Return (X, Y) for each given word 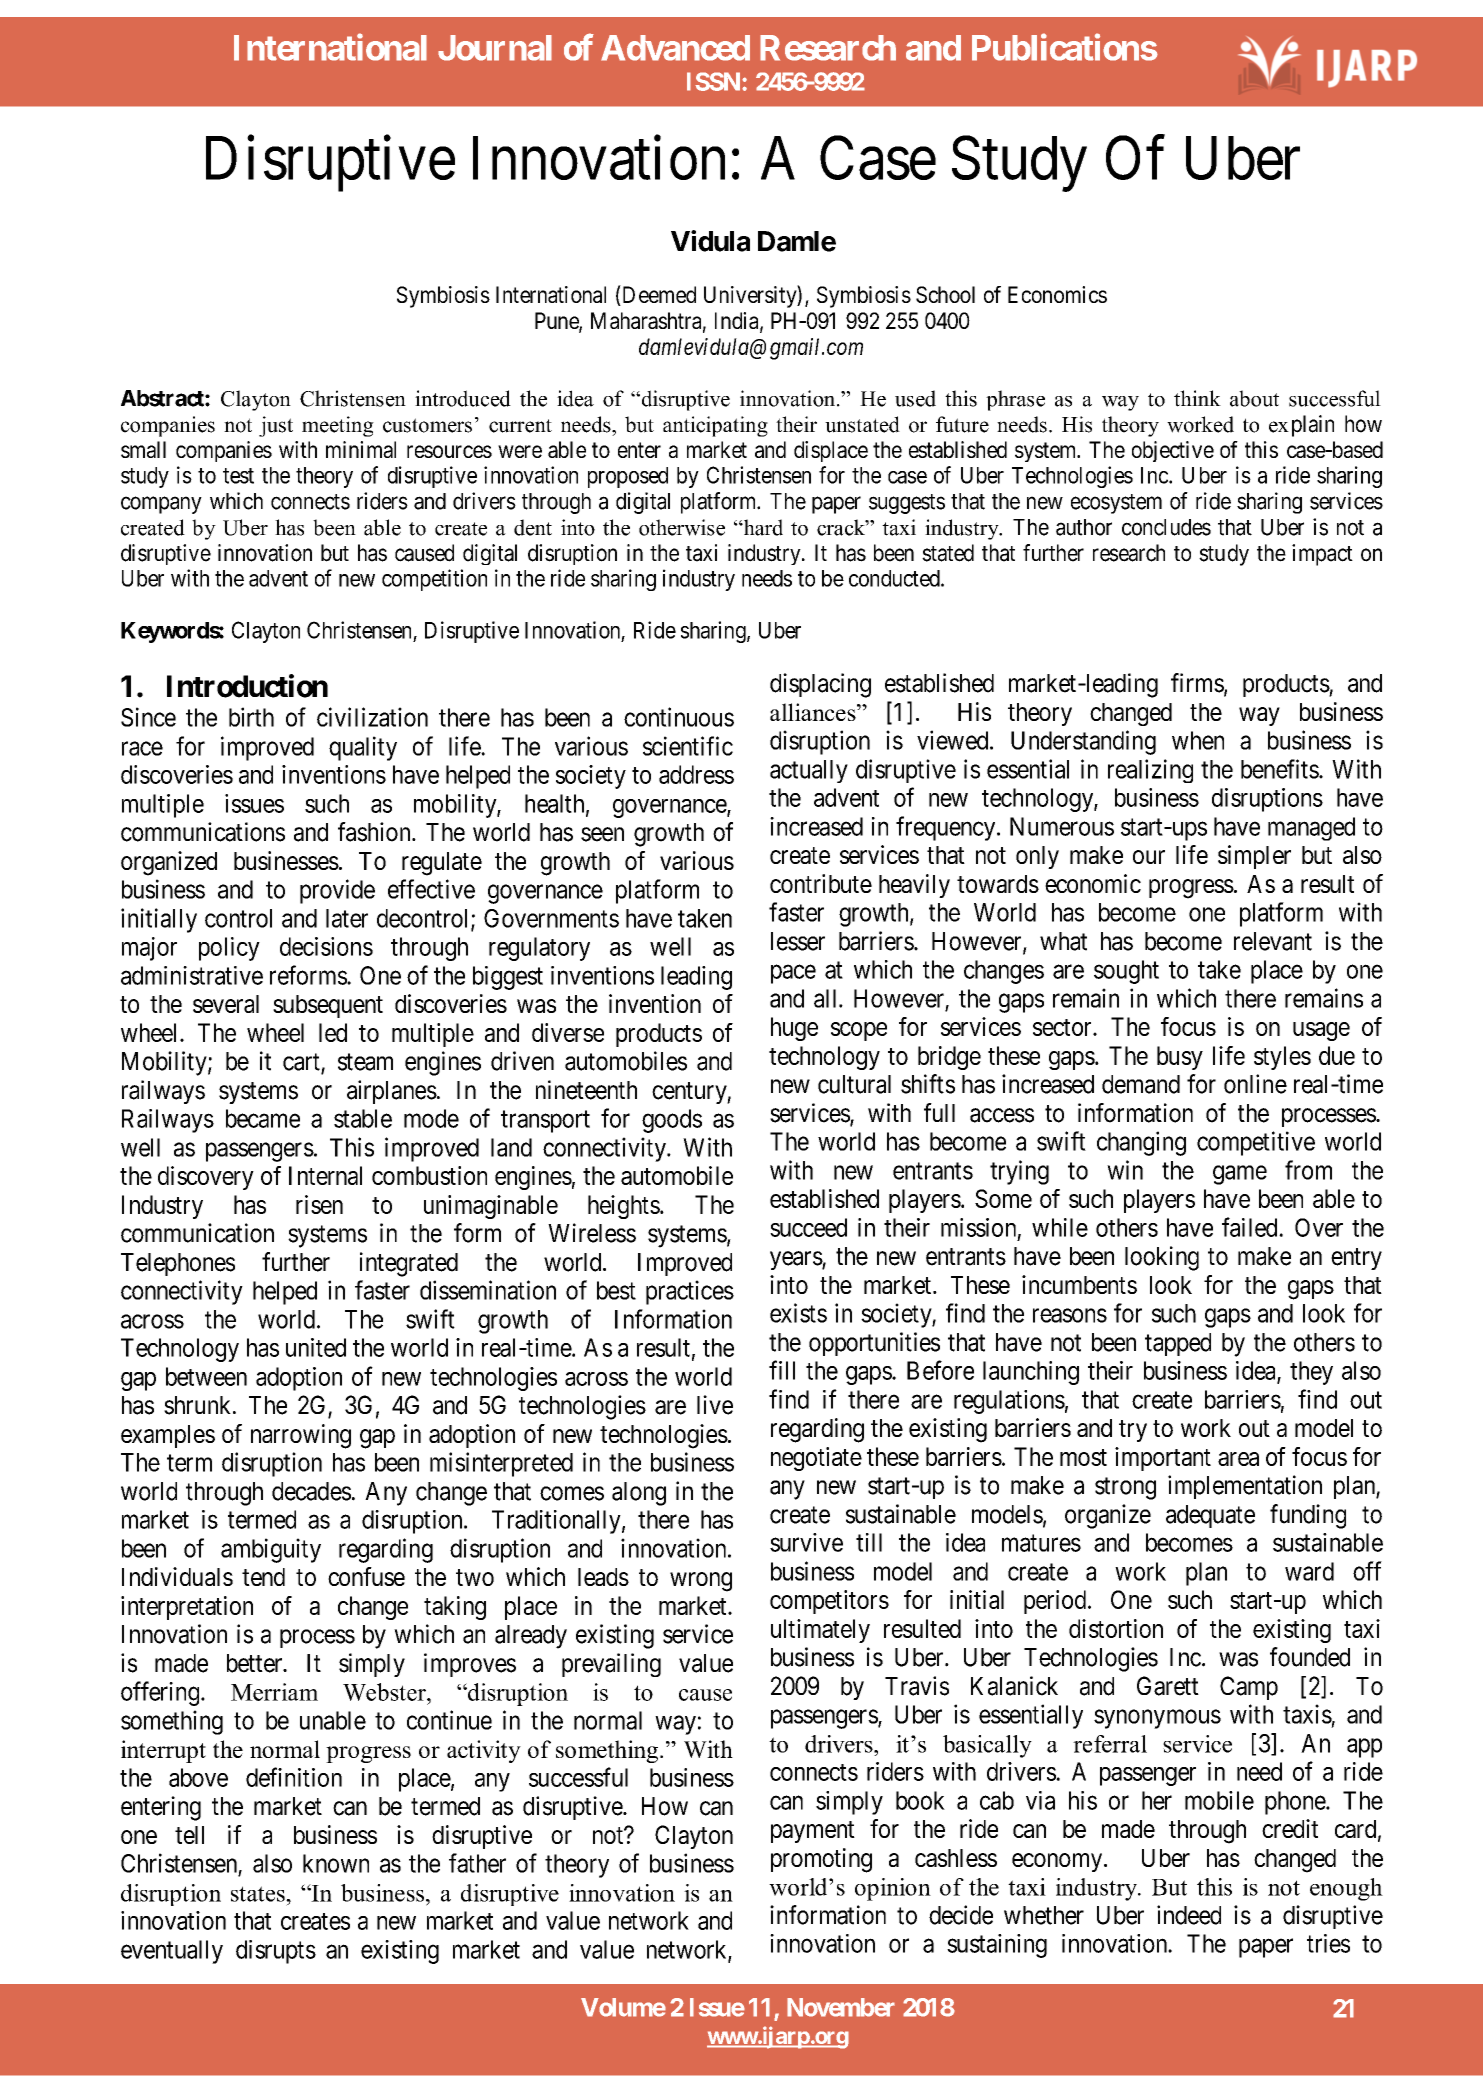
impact (1322, 555)
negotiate (816, 1459)
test (238, 476)
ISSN (713, 81)
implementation (1245, 1487)
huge (794, 1029)
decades (311, 1491)
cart (302, 1063)
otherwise (682, 527)
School (945, 294)
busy (1180, 1058)
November (841, 2007)
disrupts (276, 1952)
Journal (495, 48)
